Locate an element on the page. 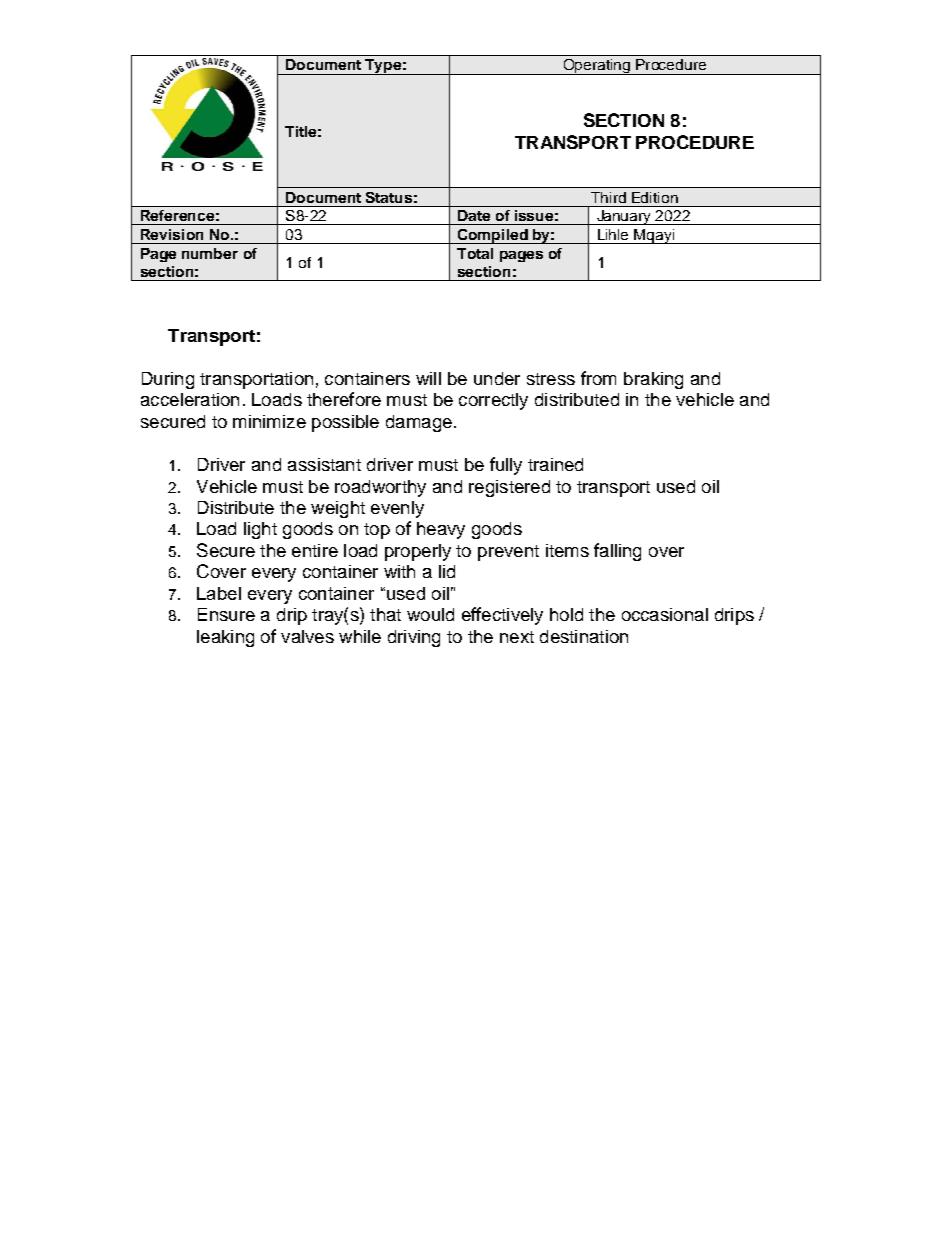 Image resolution: width=952 pixels, height=1233 pixels. evenly is located at coordinates (397, 509).
